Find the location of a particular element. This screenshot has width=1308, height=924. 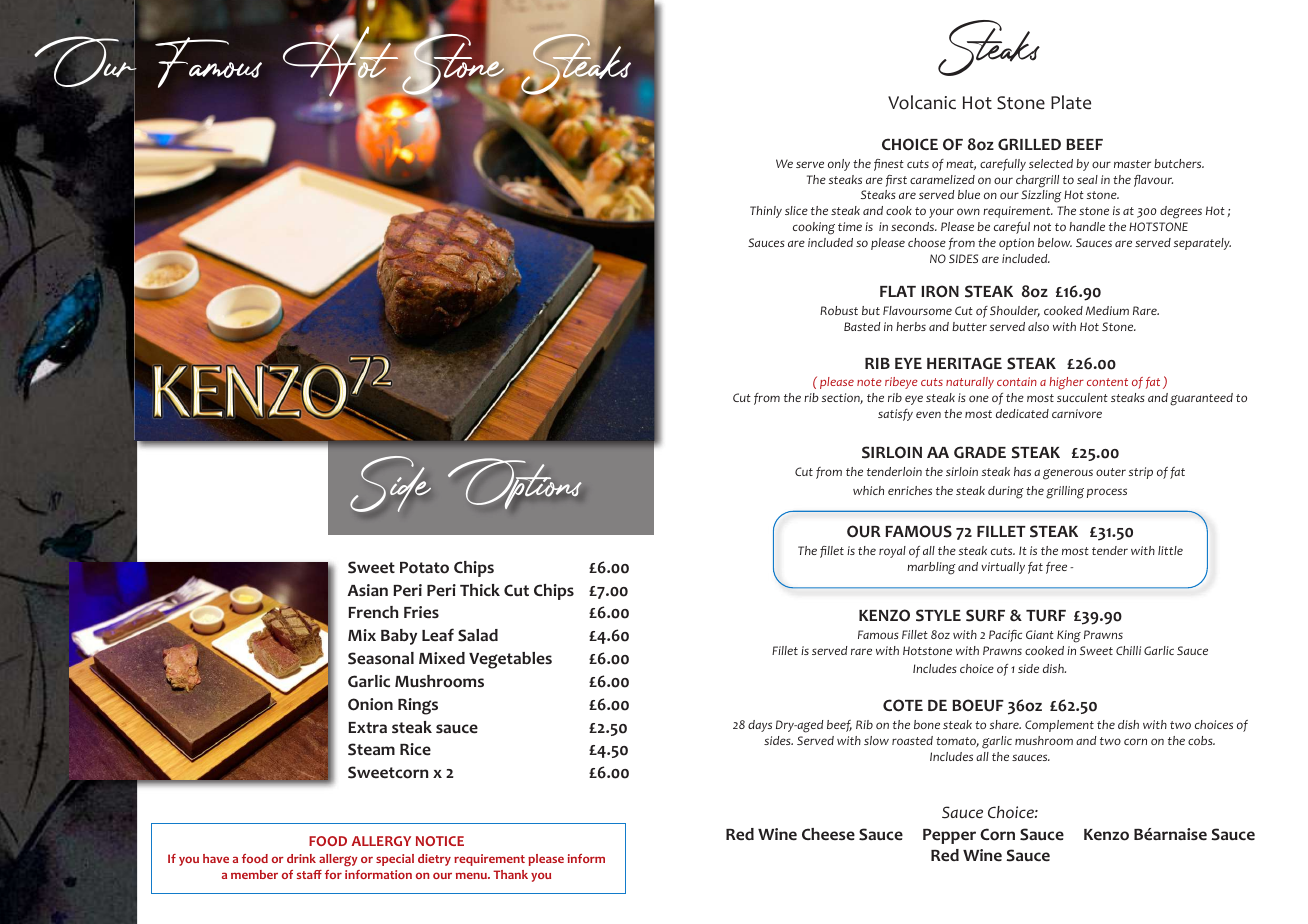

Giant is located at coordinates (1040, 634).
